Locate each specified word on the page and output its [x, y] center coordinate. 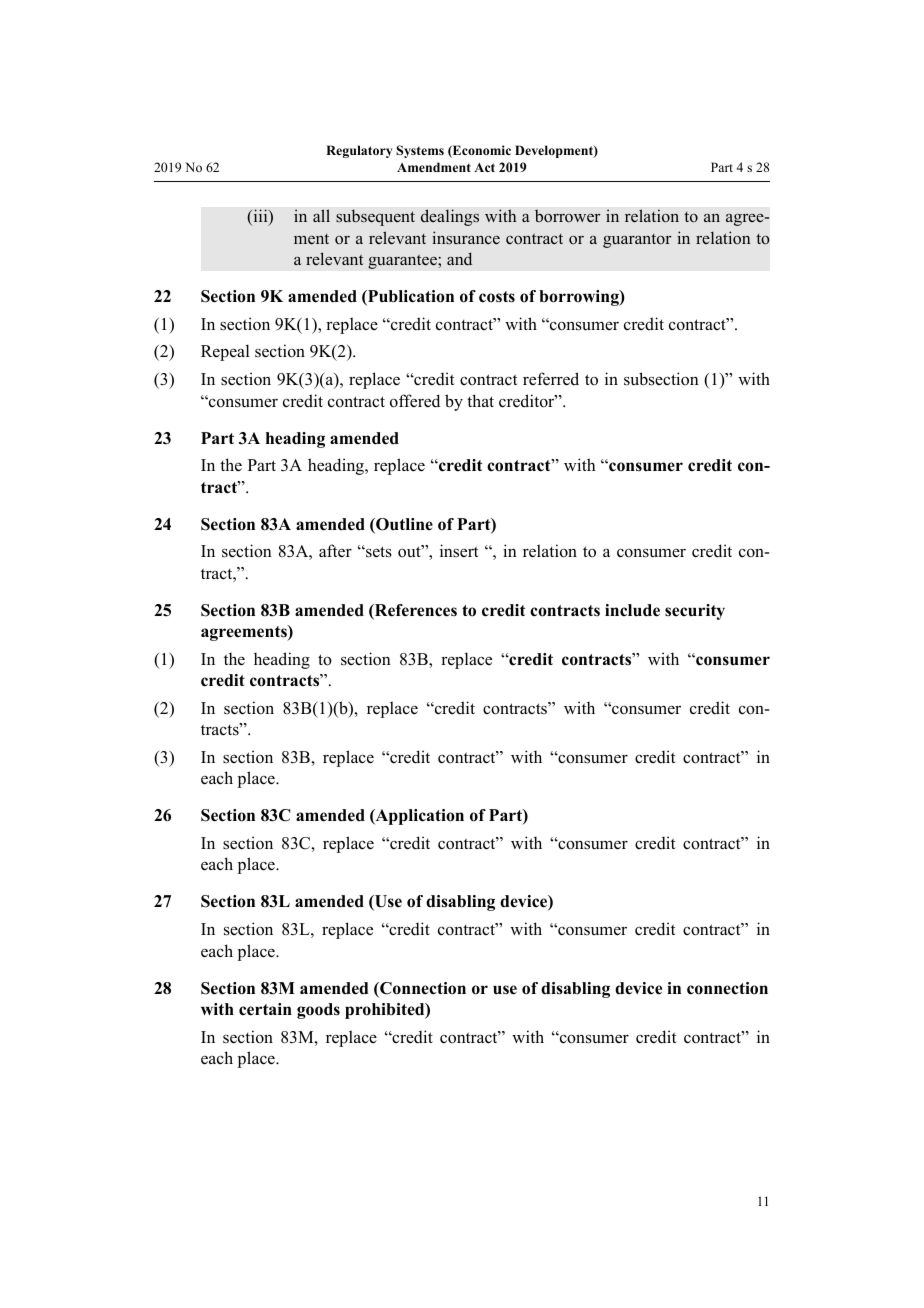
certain [265, 1009]
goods [318, 1011]
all [321, 215]
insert [459, 551]
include [632, 610]
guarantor [637, 241]
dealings [450, 217]
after [335, 551]
